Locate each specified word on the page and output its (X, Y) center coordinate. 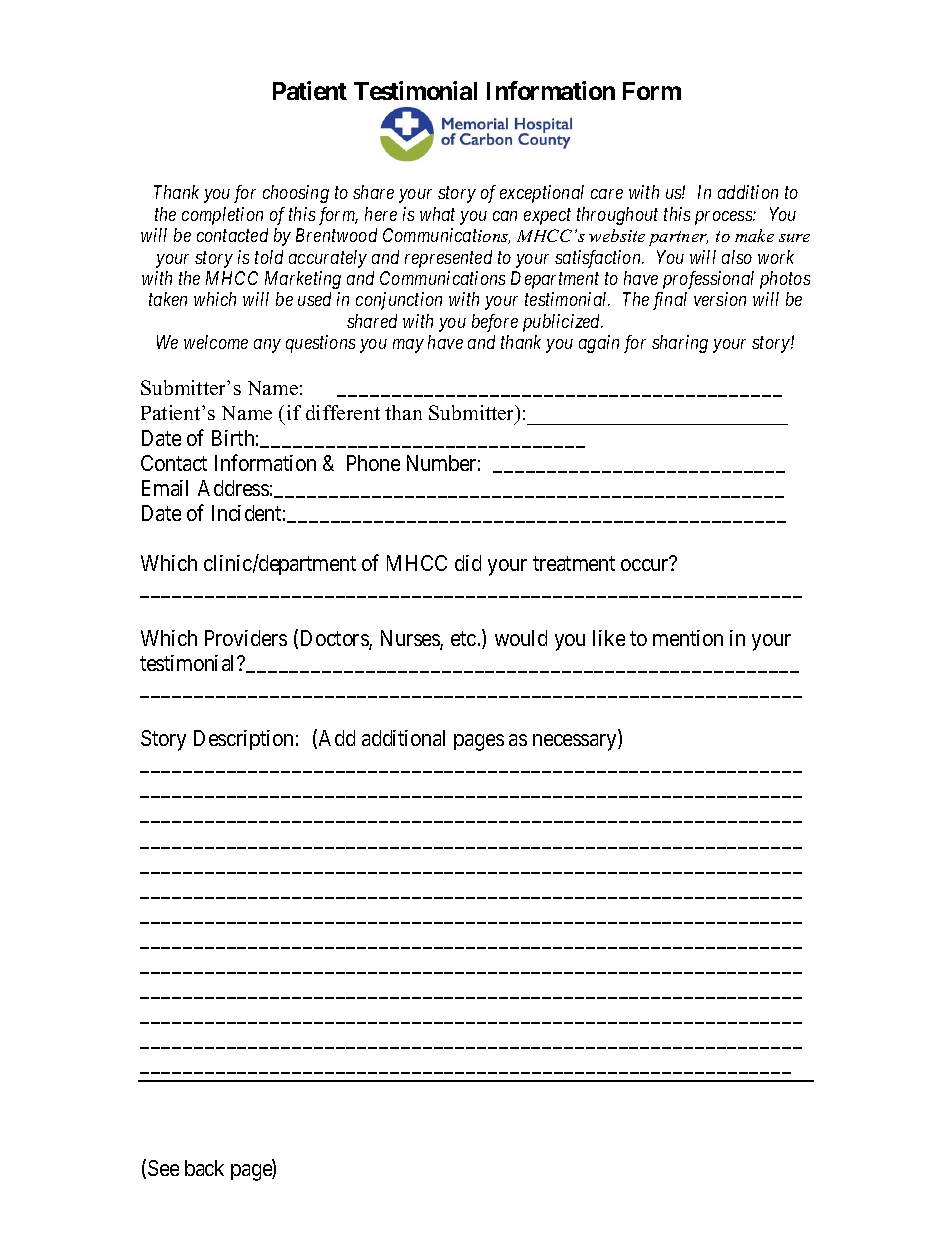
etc (463, 638)
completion (222, 216)
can (505, 216)
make (754, 235)
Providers (246, 638)
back (204, 1168)
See (163, 1168)
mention (688, 638)
